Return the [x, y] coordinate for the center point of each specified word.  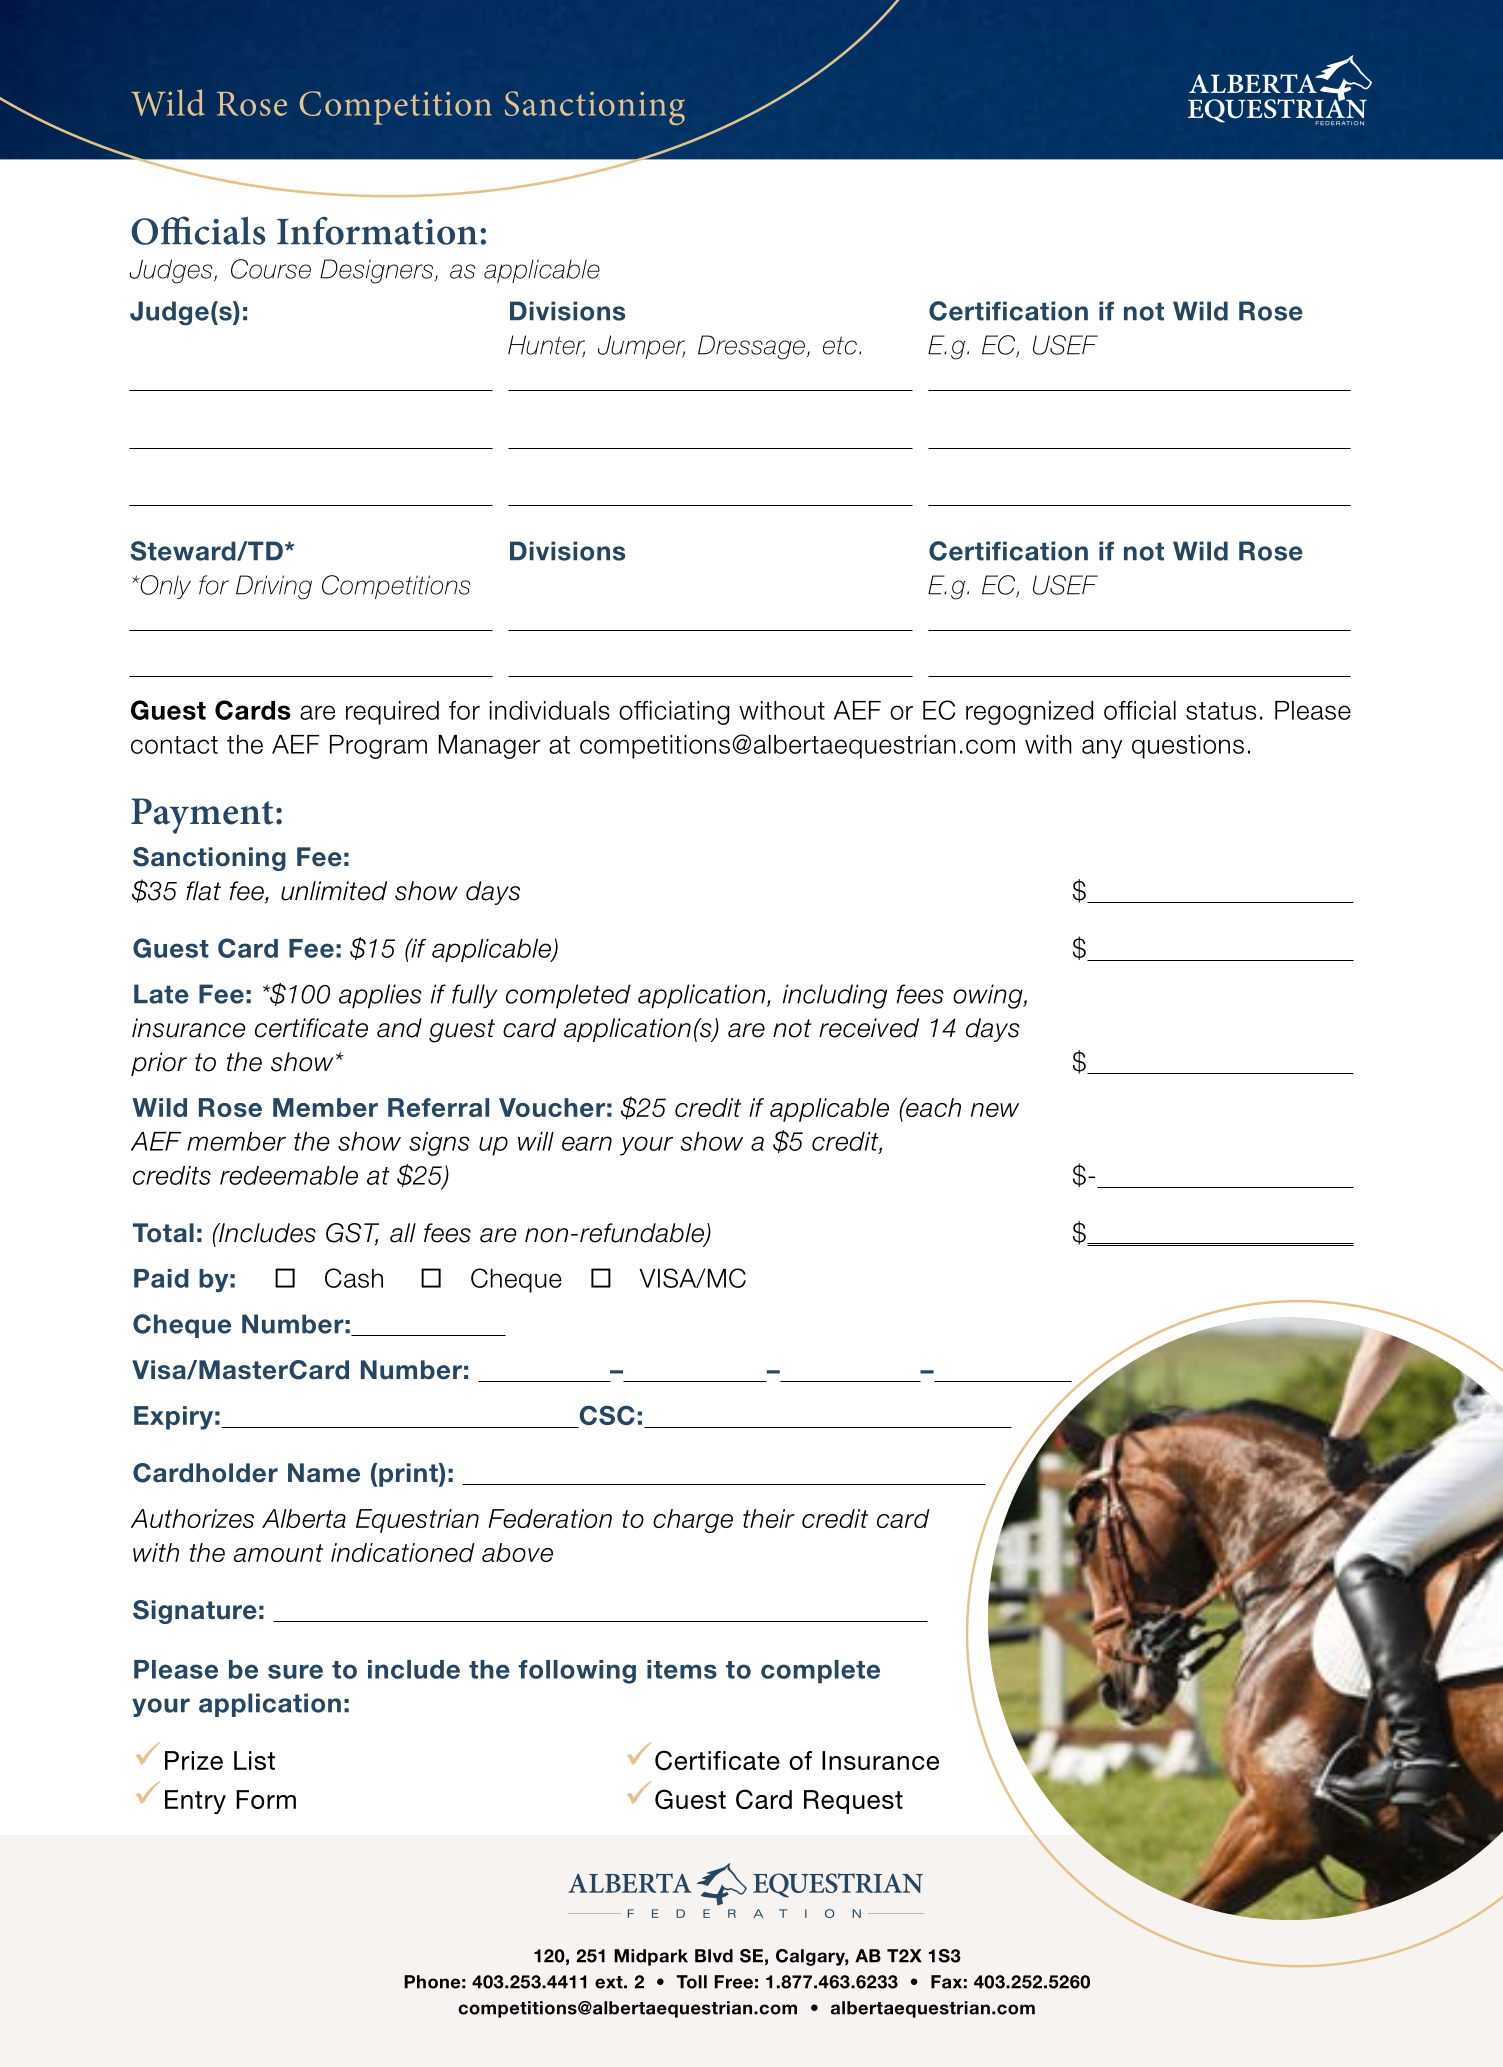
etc [840, 345]
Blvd [714, 1956]
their [769, 1518]
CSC [606, 1416]
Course [271, 269]
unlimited [334, 891]
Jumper [641, 347]
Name [324, 1473]
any [1102, 749]
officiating [674, 713]
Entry [195, 1802]
